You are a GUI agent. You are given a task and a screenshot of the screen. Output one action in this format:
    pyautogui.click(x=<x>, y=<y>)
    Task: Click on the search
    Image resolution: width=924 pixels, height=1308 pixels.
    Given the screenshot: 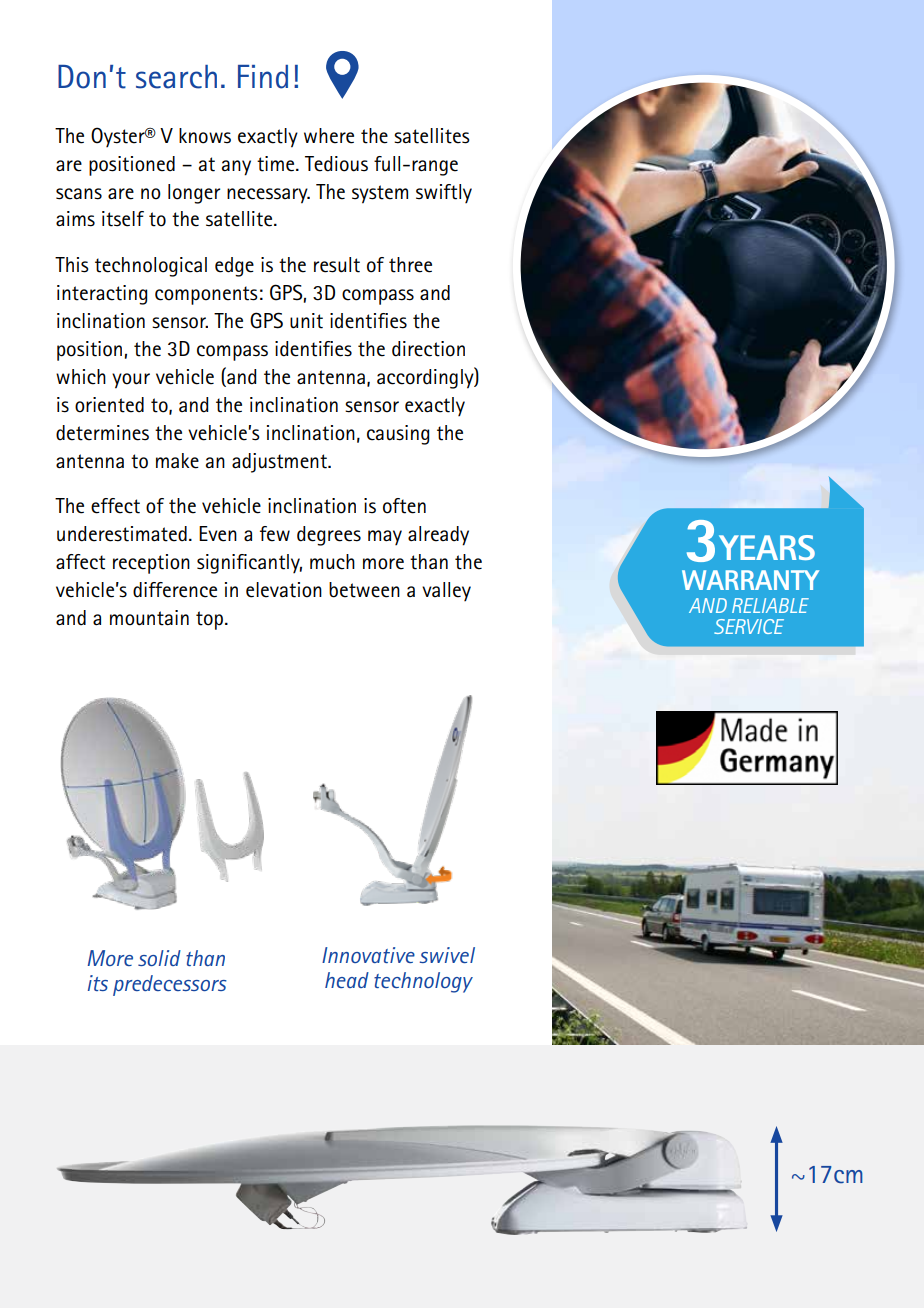 What is the action you would take?
    pyautogui.click(x=176, y=77)
